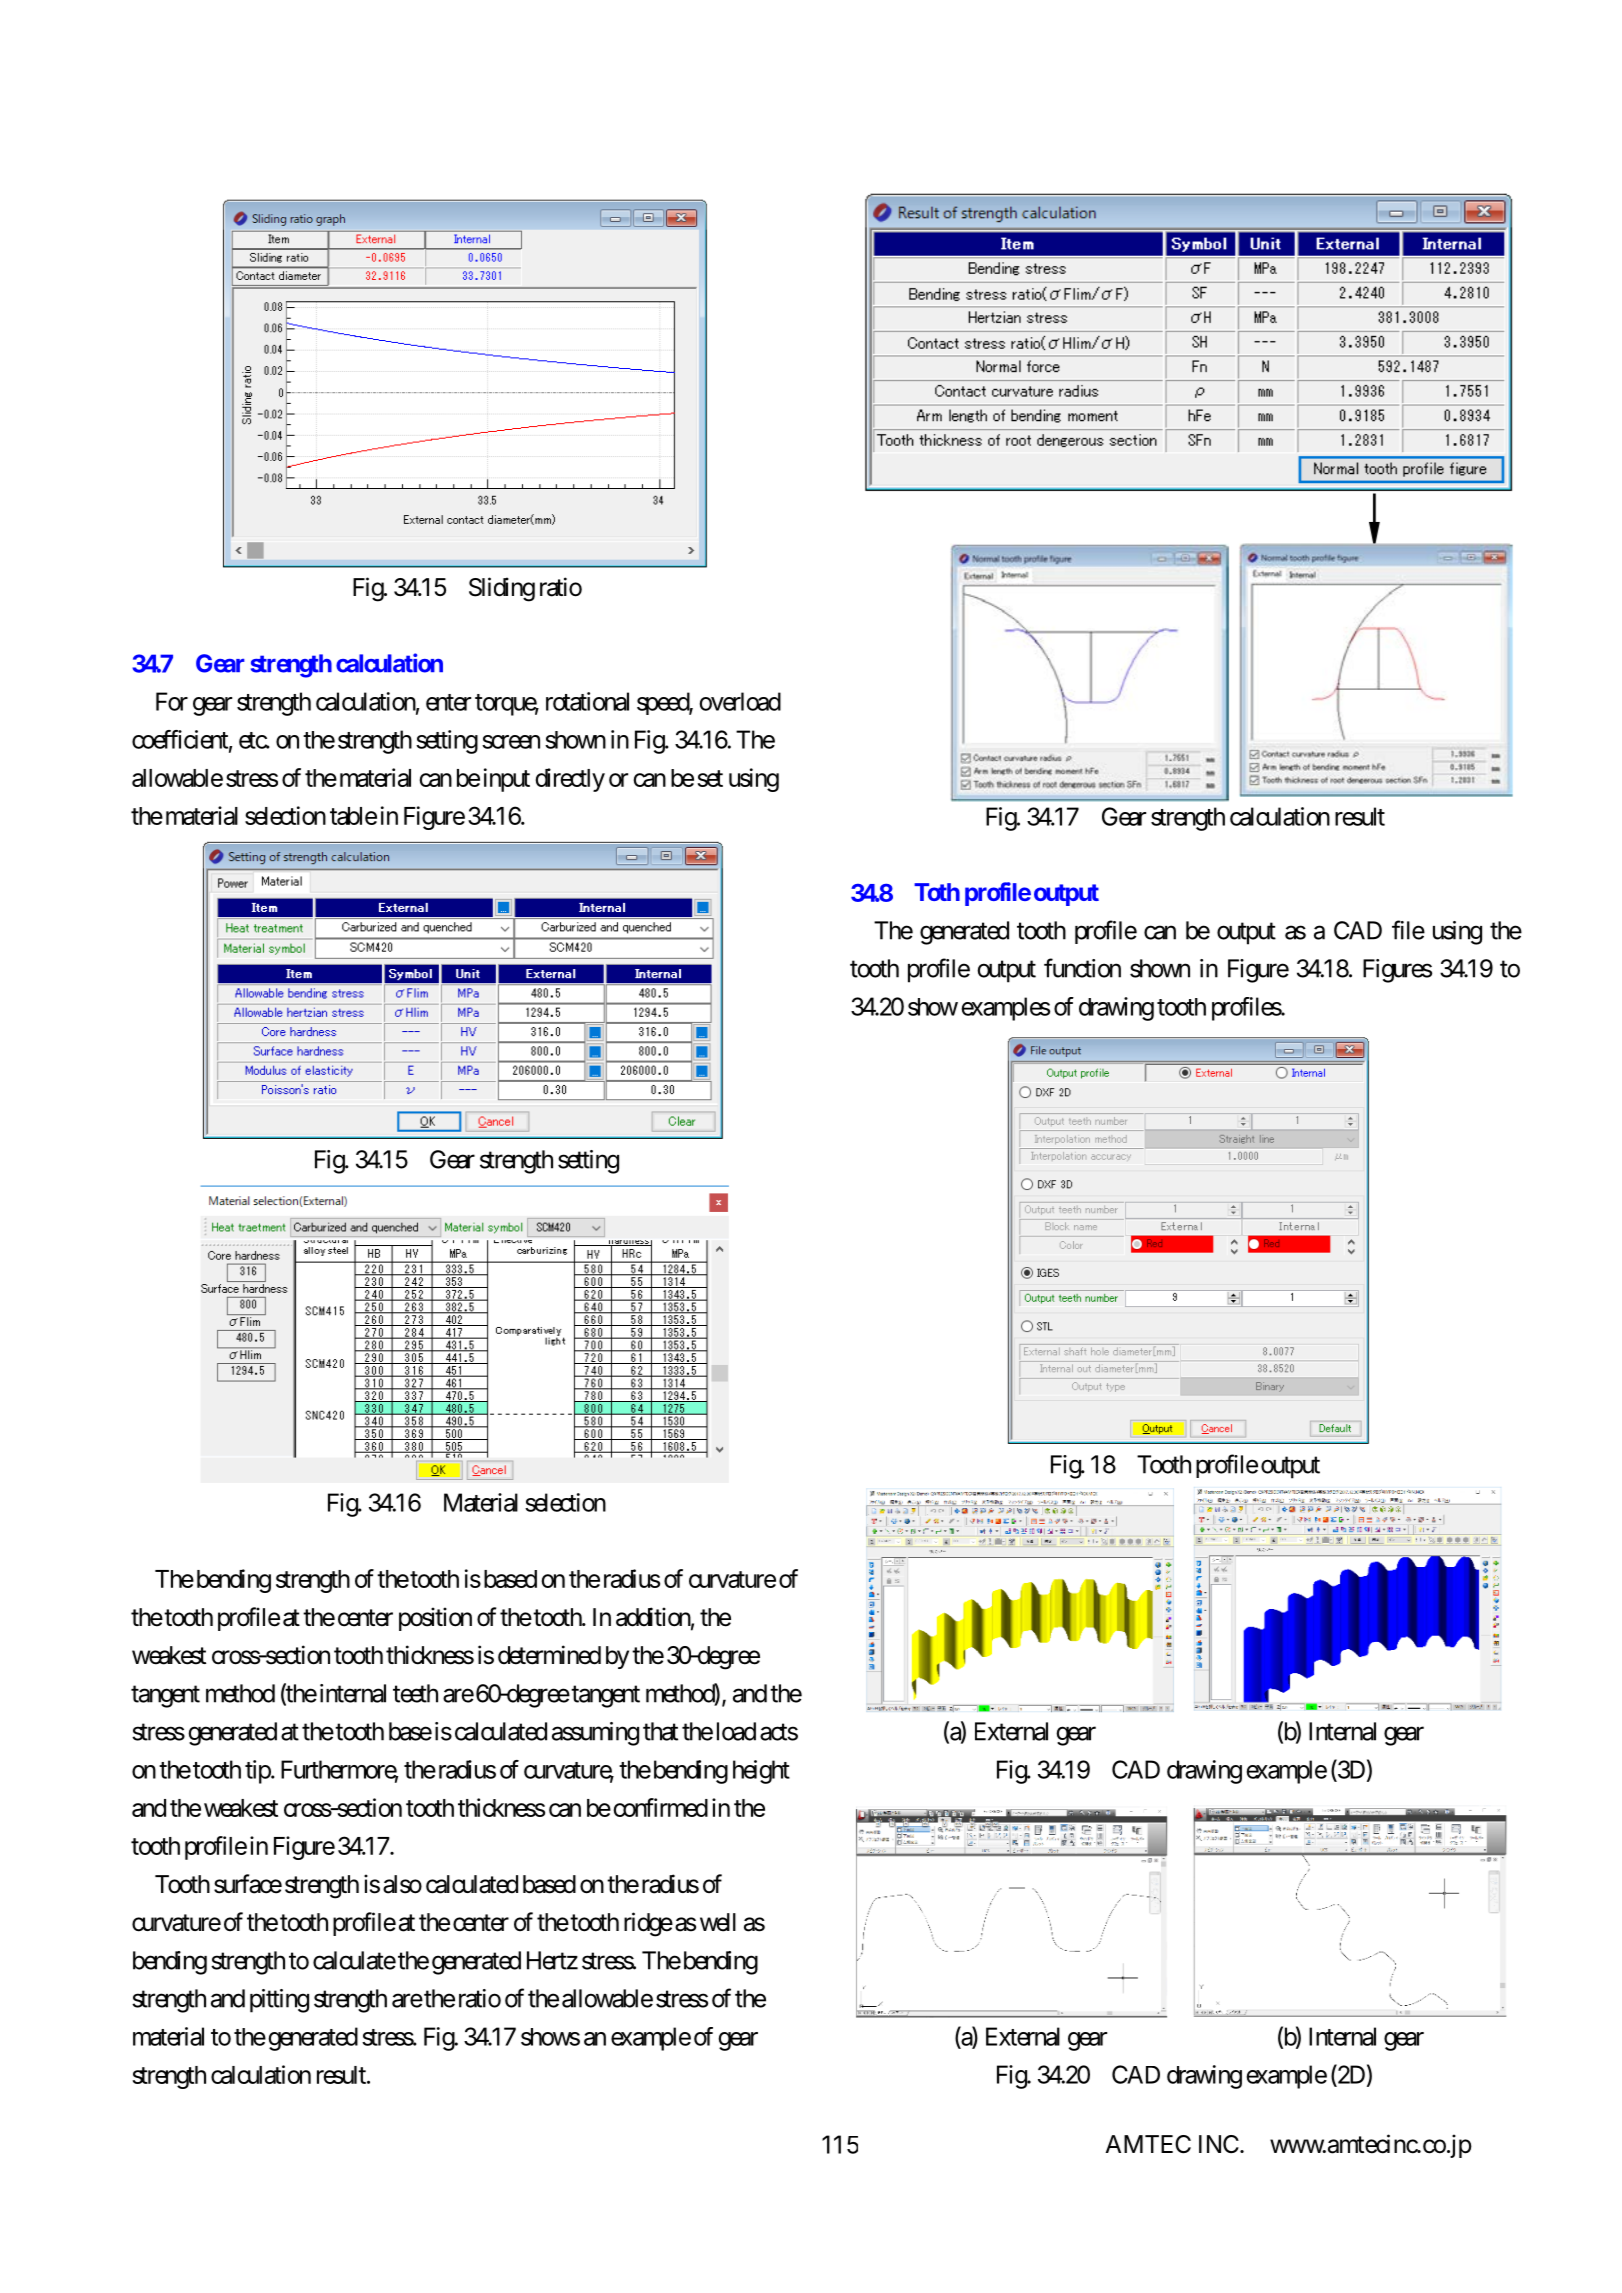  What do you see at coordinates (937, 892) in the screenshot?
I see `Toth` at bounding box center [937, 892].
